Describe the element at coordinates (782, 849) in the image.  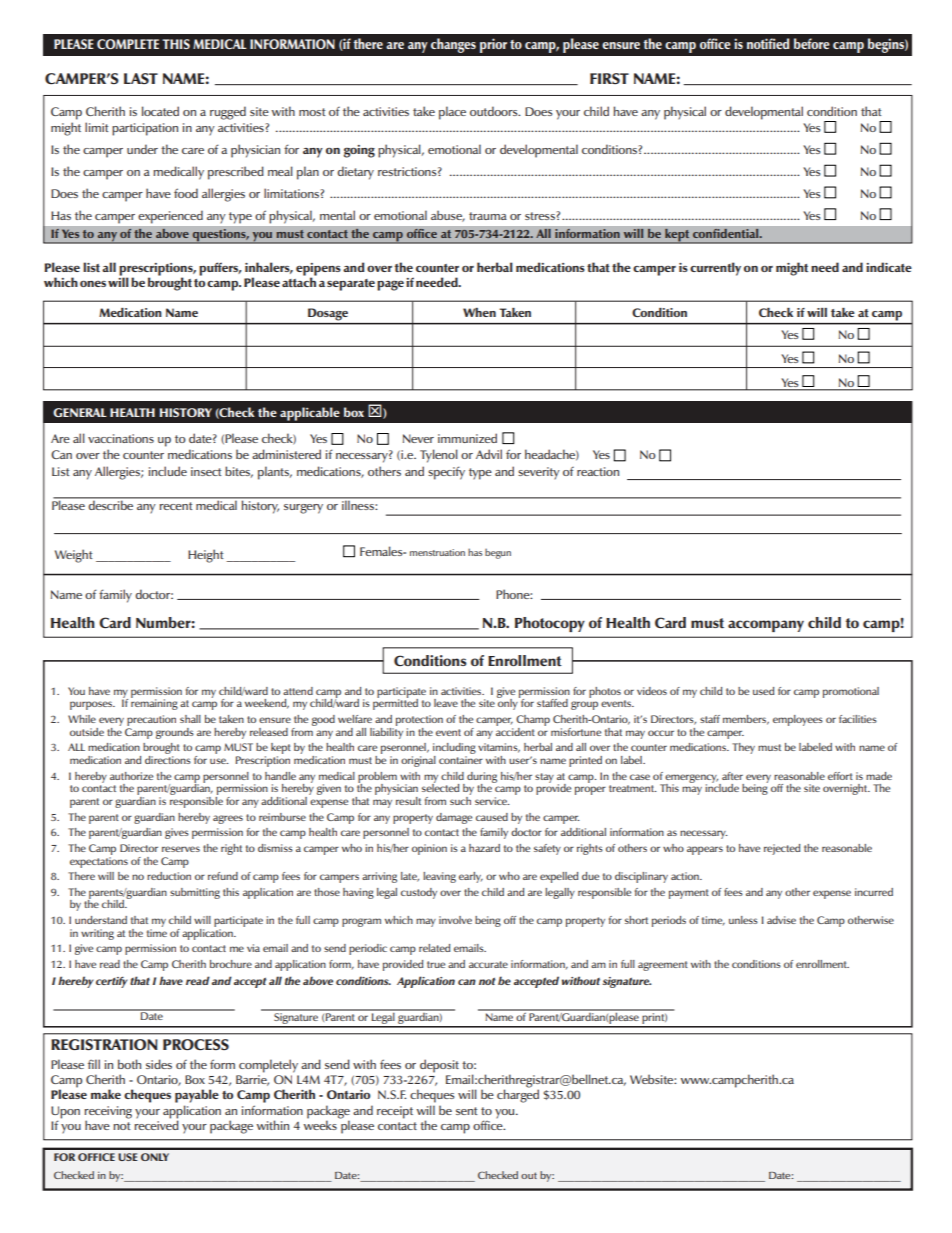
I see `rejected` at that location.
